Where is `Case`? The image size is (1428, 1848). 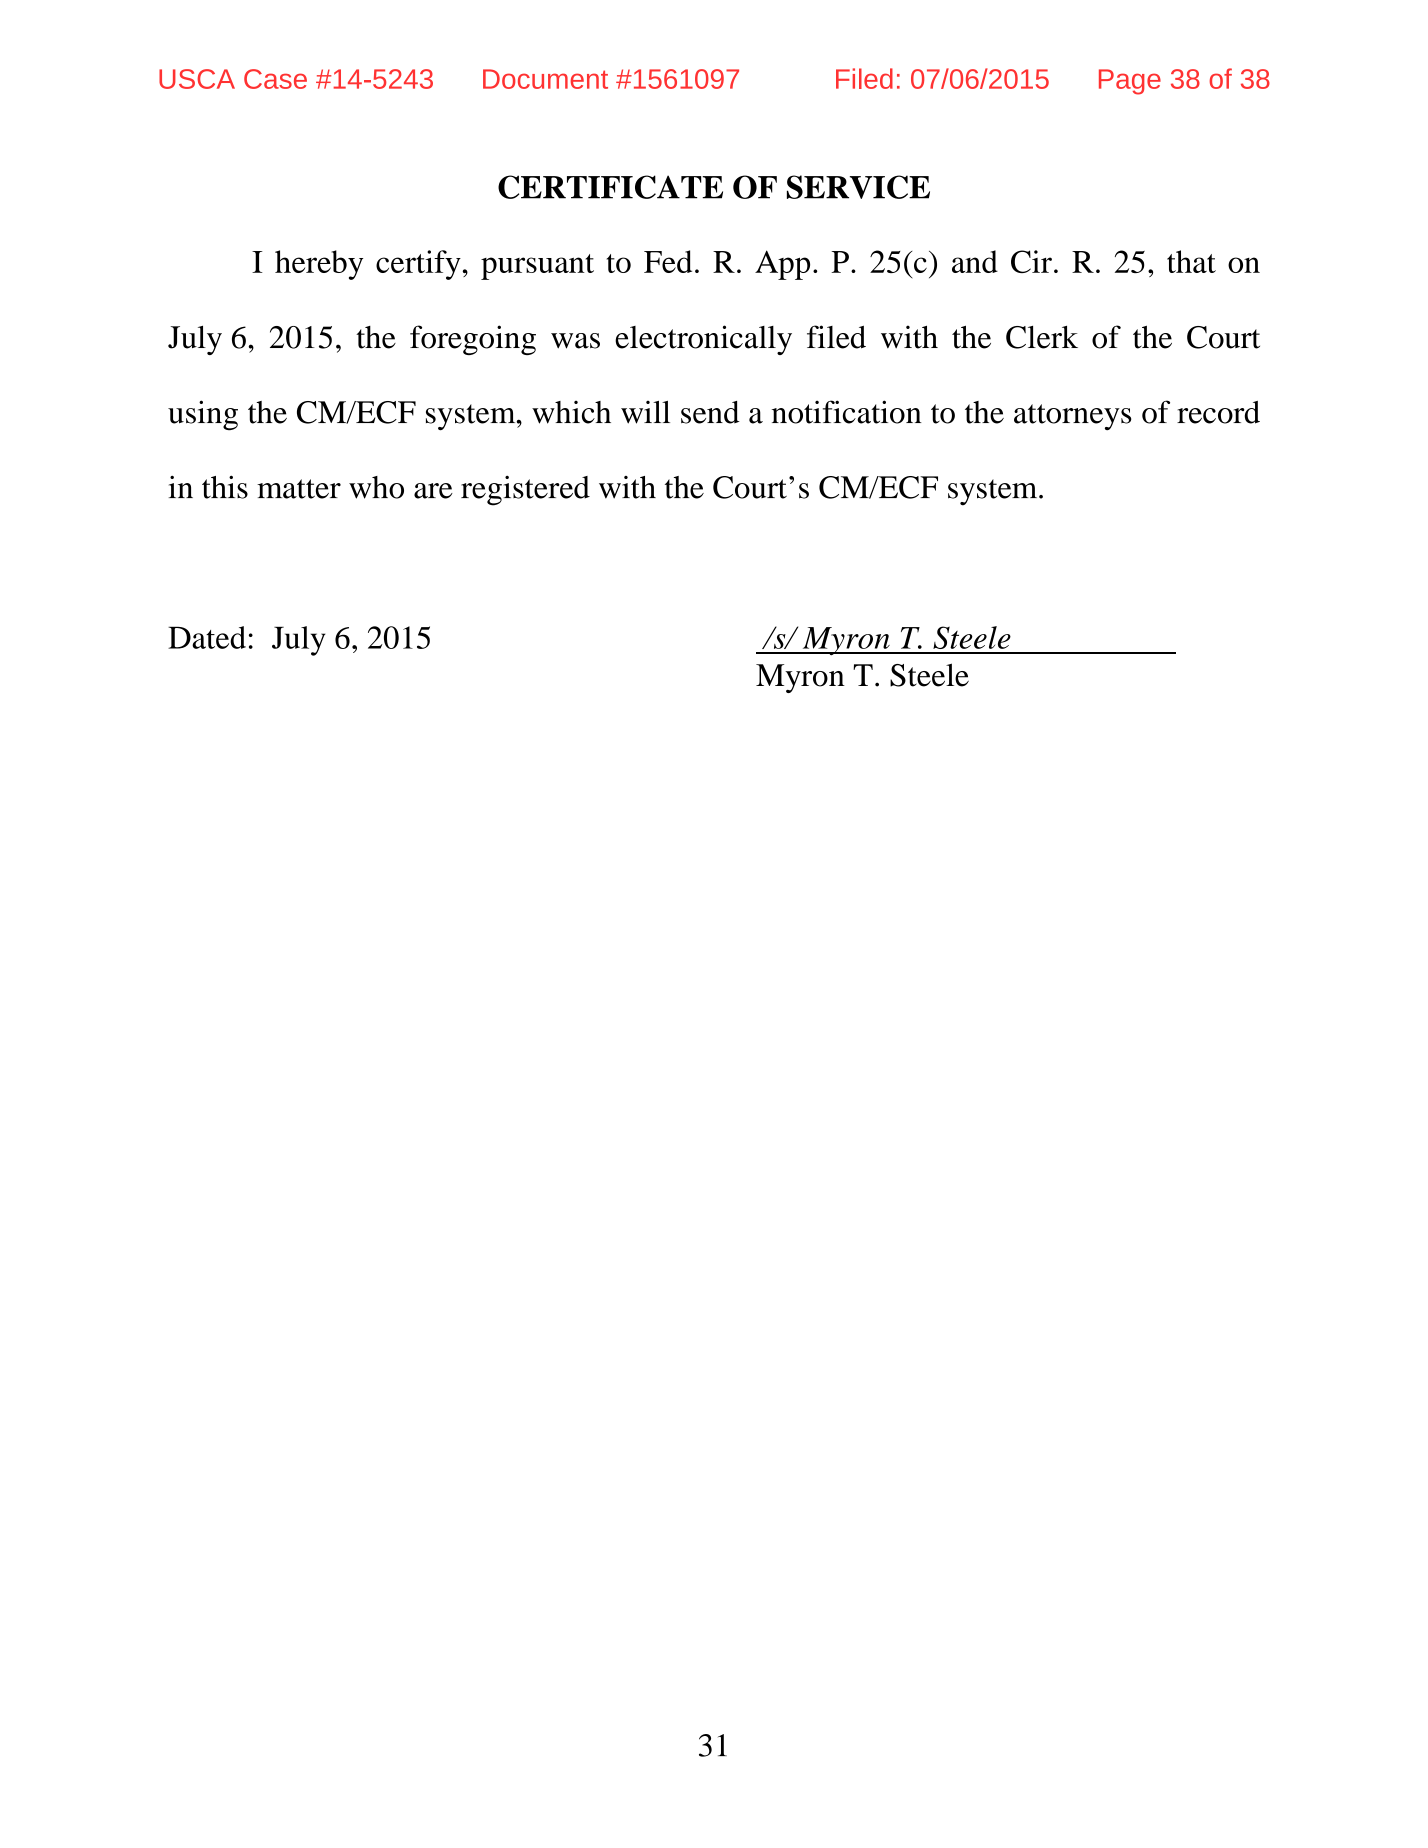 Case is located at coordinates (275, 79).
